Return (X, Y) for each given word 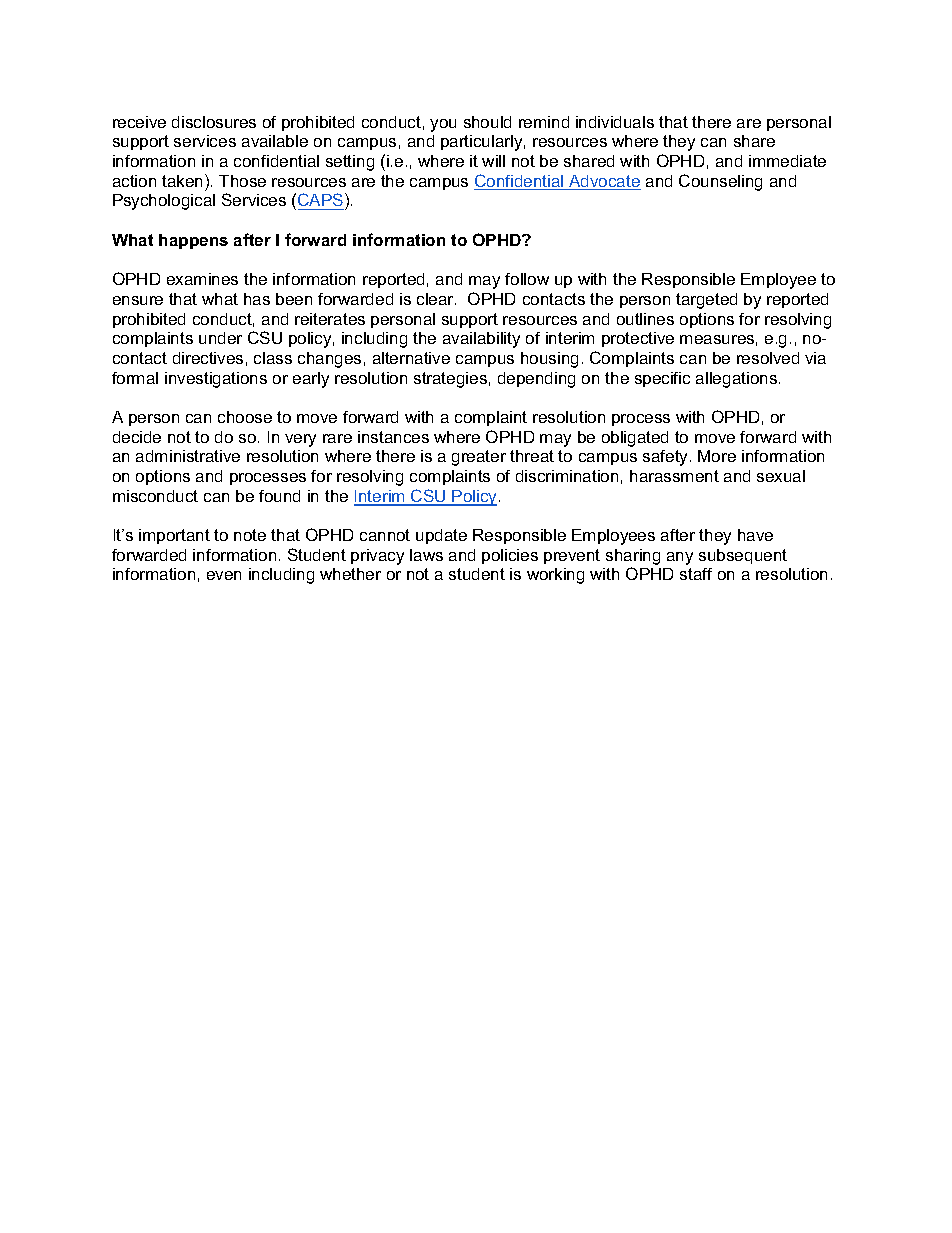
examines (202, 279)
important (174, 536)
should (487, 122)
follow (527, 279)
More (717, 456)
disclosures (214, 122)
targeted (706, 301)
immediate (787, 161)
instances (393, 437)
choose (245, 417)
